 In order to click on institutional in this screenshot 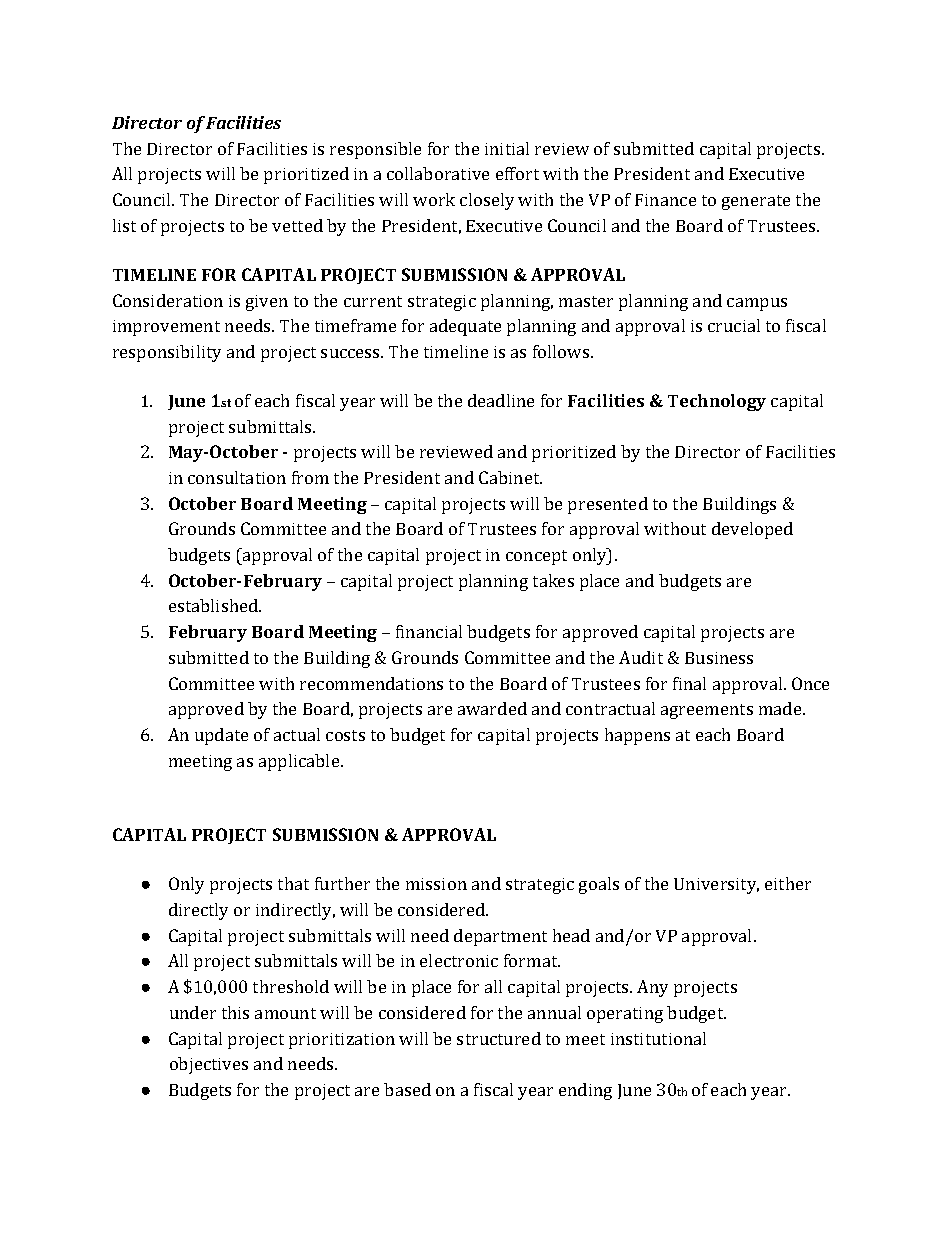, I will do `click(658, 1038)`.
